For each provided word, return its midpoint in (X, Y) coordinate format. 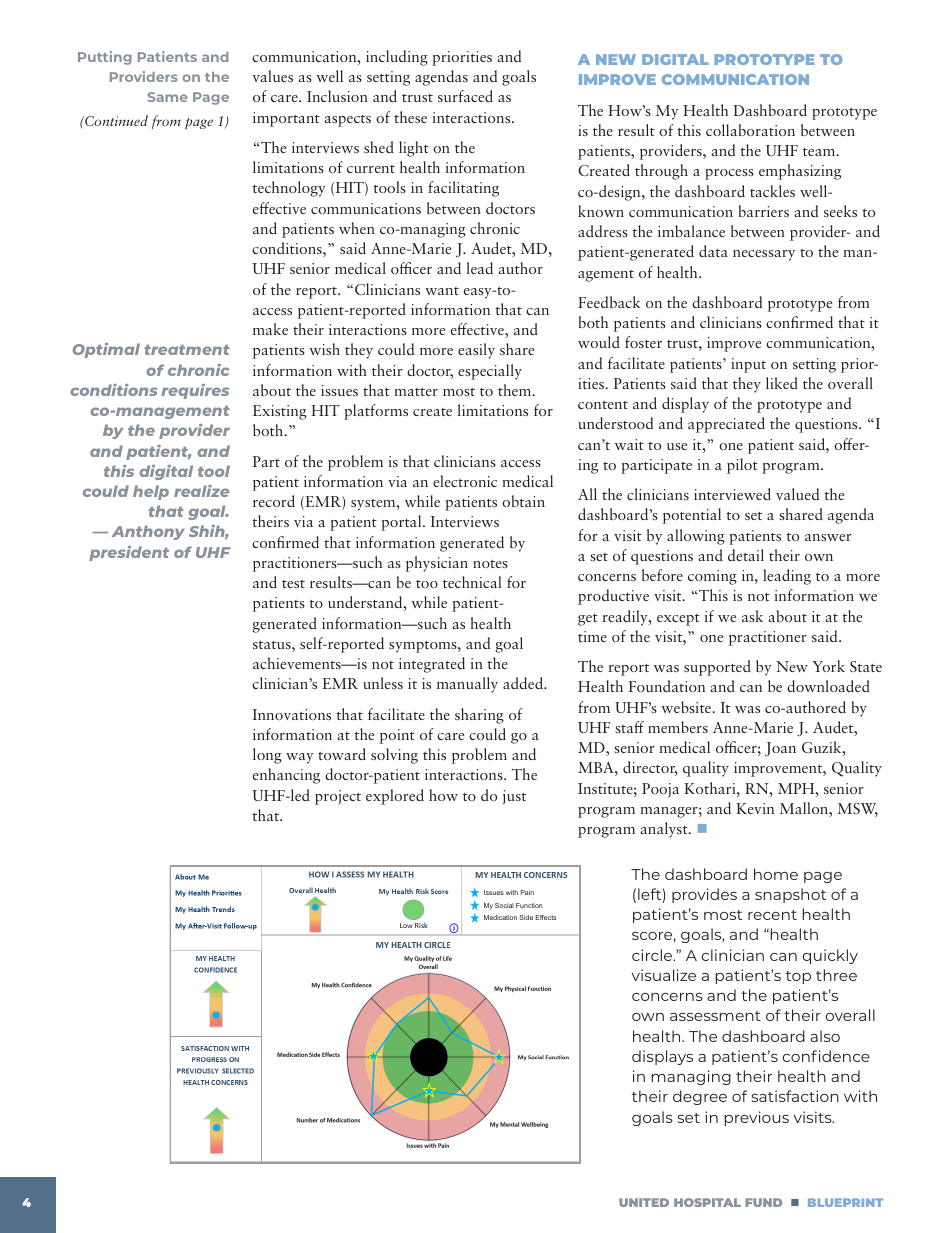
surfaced (465, 96)
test (293, 584)
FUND (763, 1202)
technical (472, 582)
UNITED (644, 1202)
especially (490, 372)
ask (752, 616)
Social (504, 905)
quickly (830, 956)
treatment (187, 350)
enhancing (286, 776)
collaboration (750, 130)
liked (782, 383)
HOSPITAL (707, 1202)
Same (168, 97)
